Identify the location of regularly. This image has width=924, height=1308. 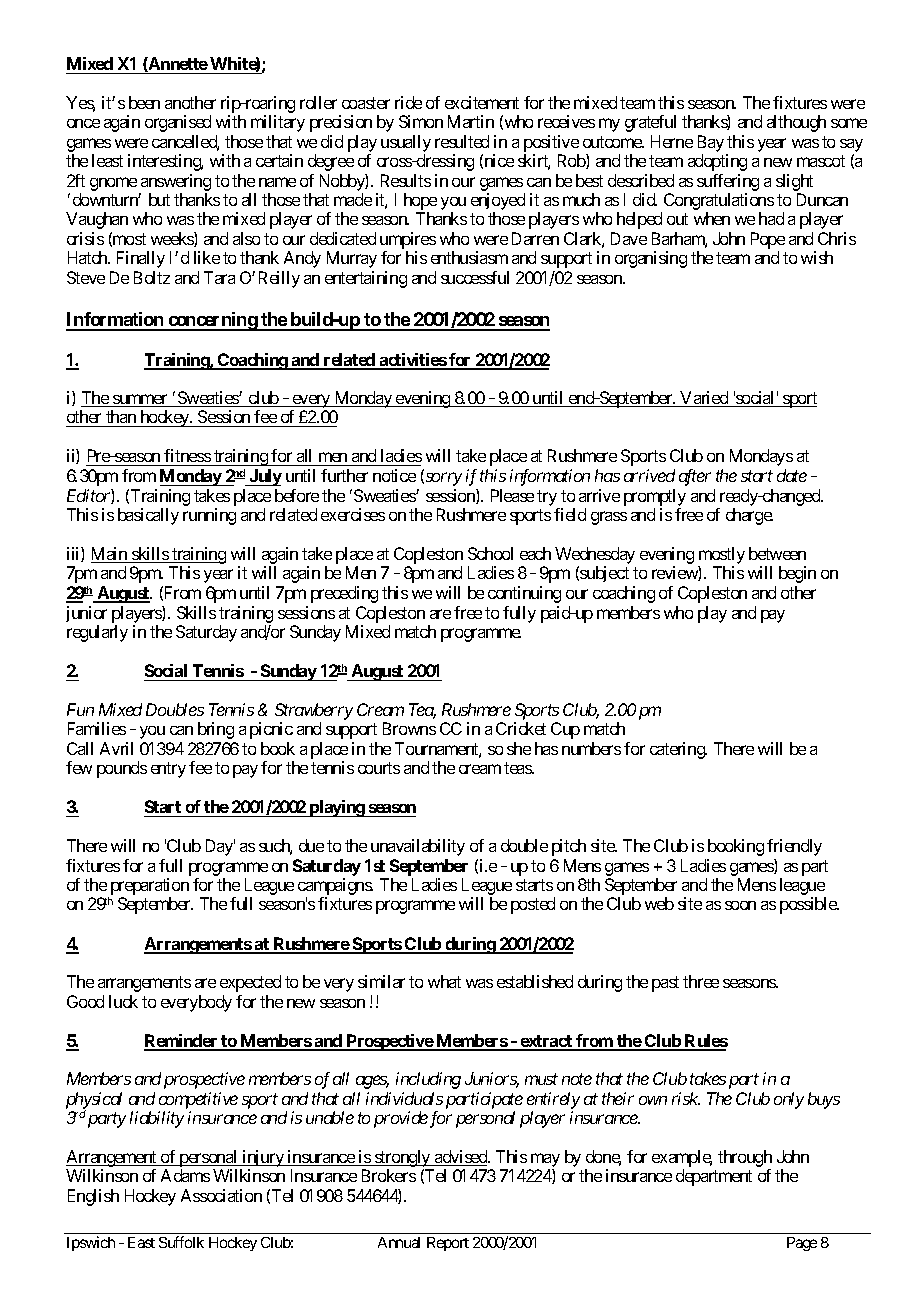
(97, 633).
